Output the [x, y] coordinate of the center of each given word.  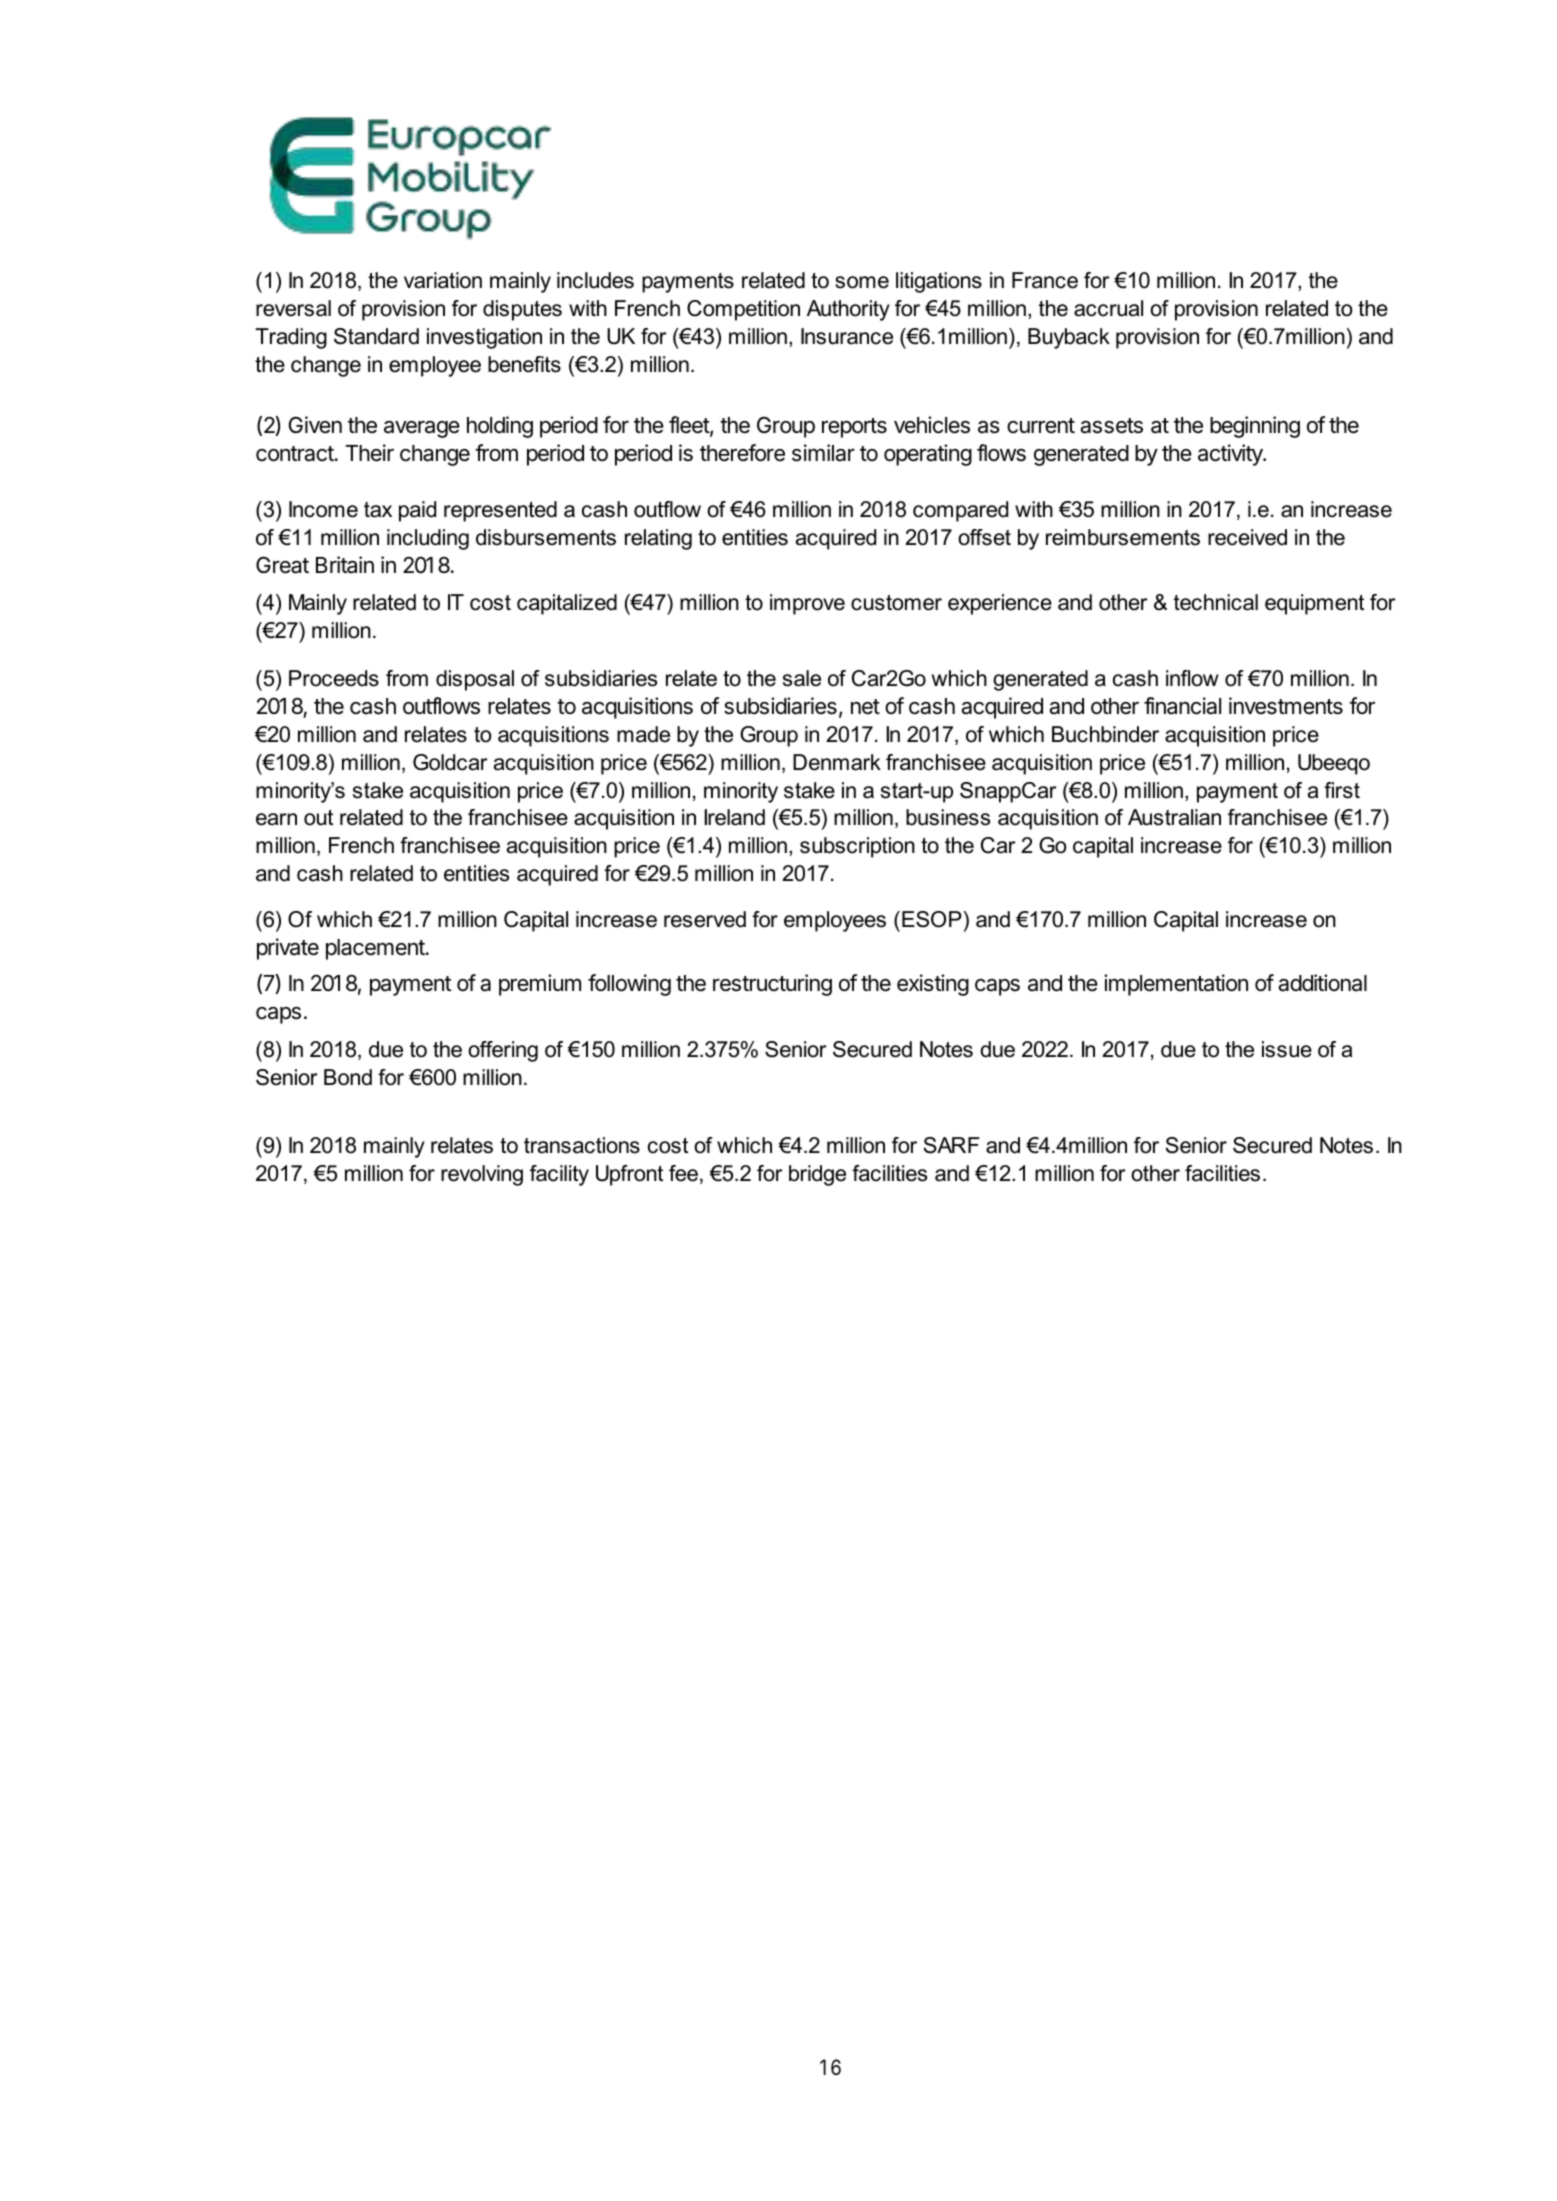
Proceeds [334, 678]
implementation [1176, 985]
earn [276, 819]
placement [375, 949]
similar [823, 453]
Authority [848, 310]
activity [1231, 455]
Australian [1174, 817]
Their [369, 453]
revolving [482, 1175]
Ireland [734, 817]
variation [443, 280]
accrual [1108, 308]
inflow [1192, 678]
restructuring [772, 985]
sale [802, 678]
